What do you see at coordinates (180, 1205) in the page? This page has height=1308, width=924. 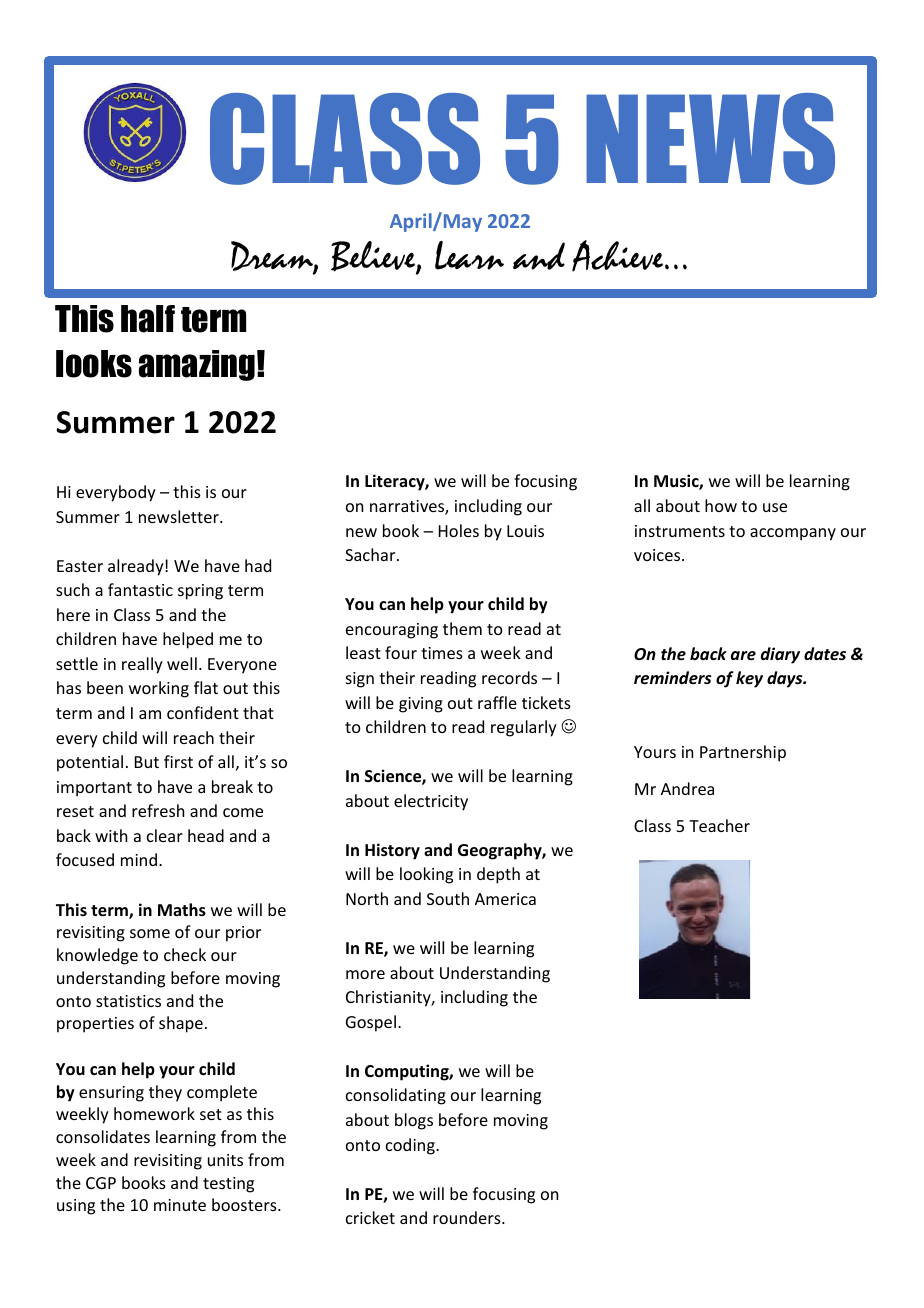 I see `minute` at bounding box center [180, 1205].
